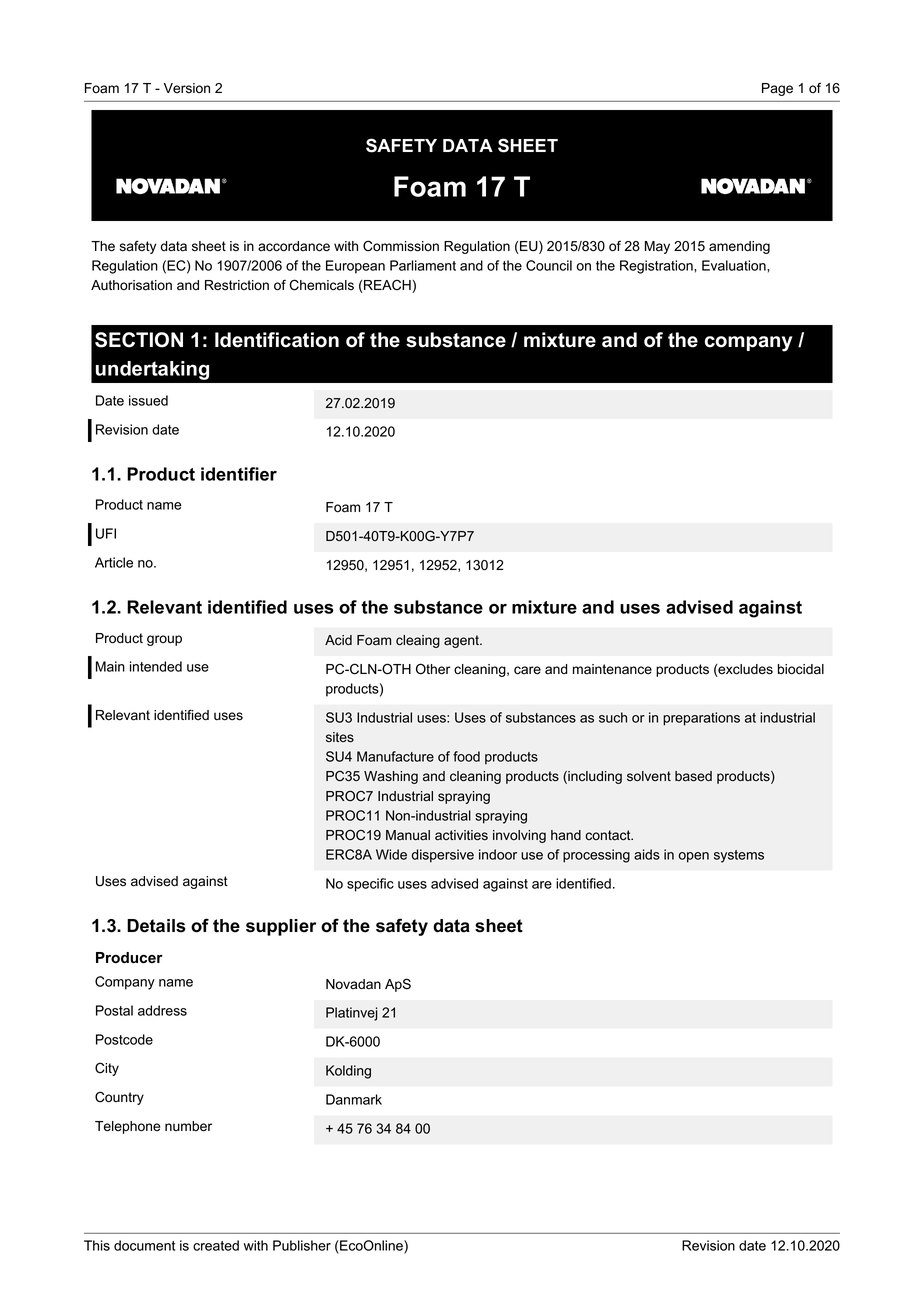 The image size is (924, 1308). Describe the element at coordinates (148, 400) in the screenshot. I see `issued` at that location.
